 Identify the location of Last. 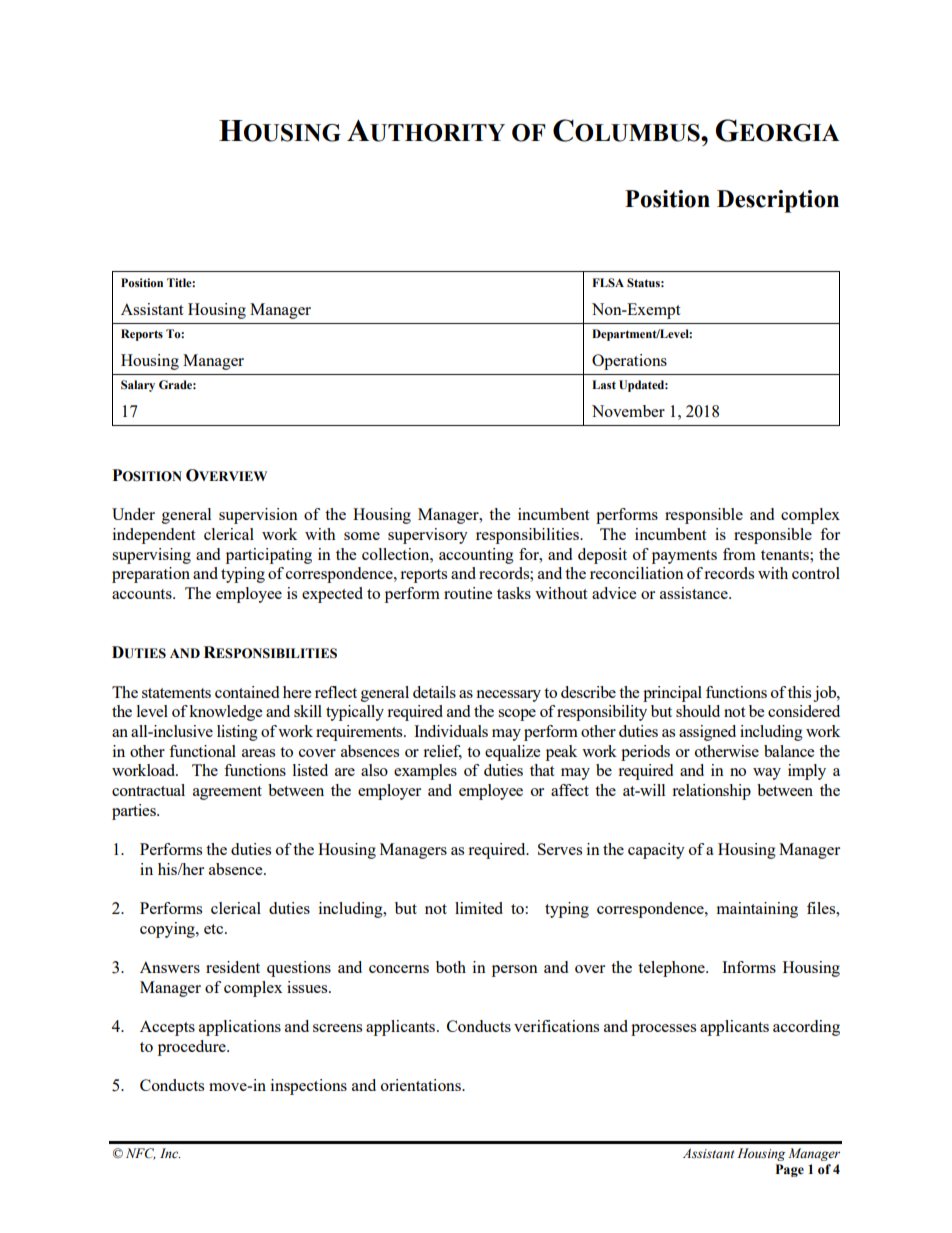
(604, 384).
